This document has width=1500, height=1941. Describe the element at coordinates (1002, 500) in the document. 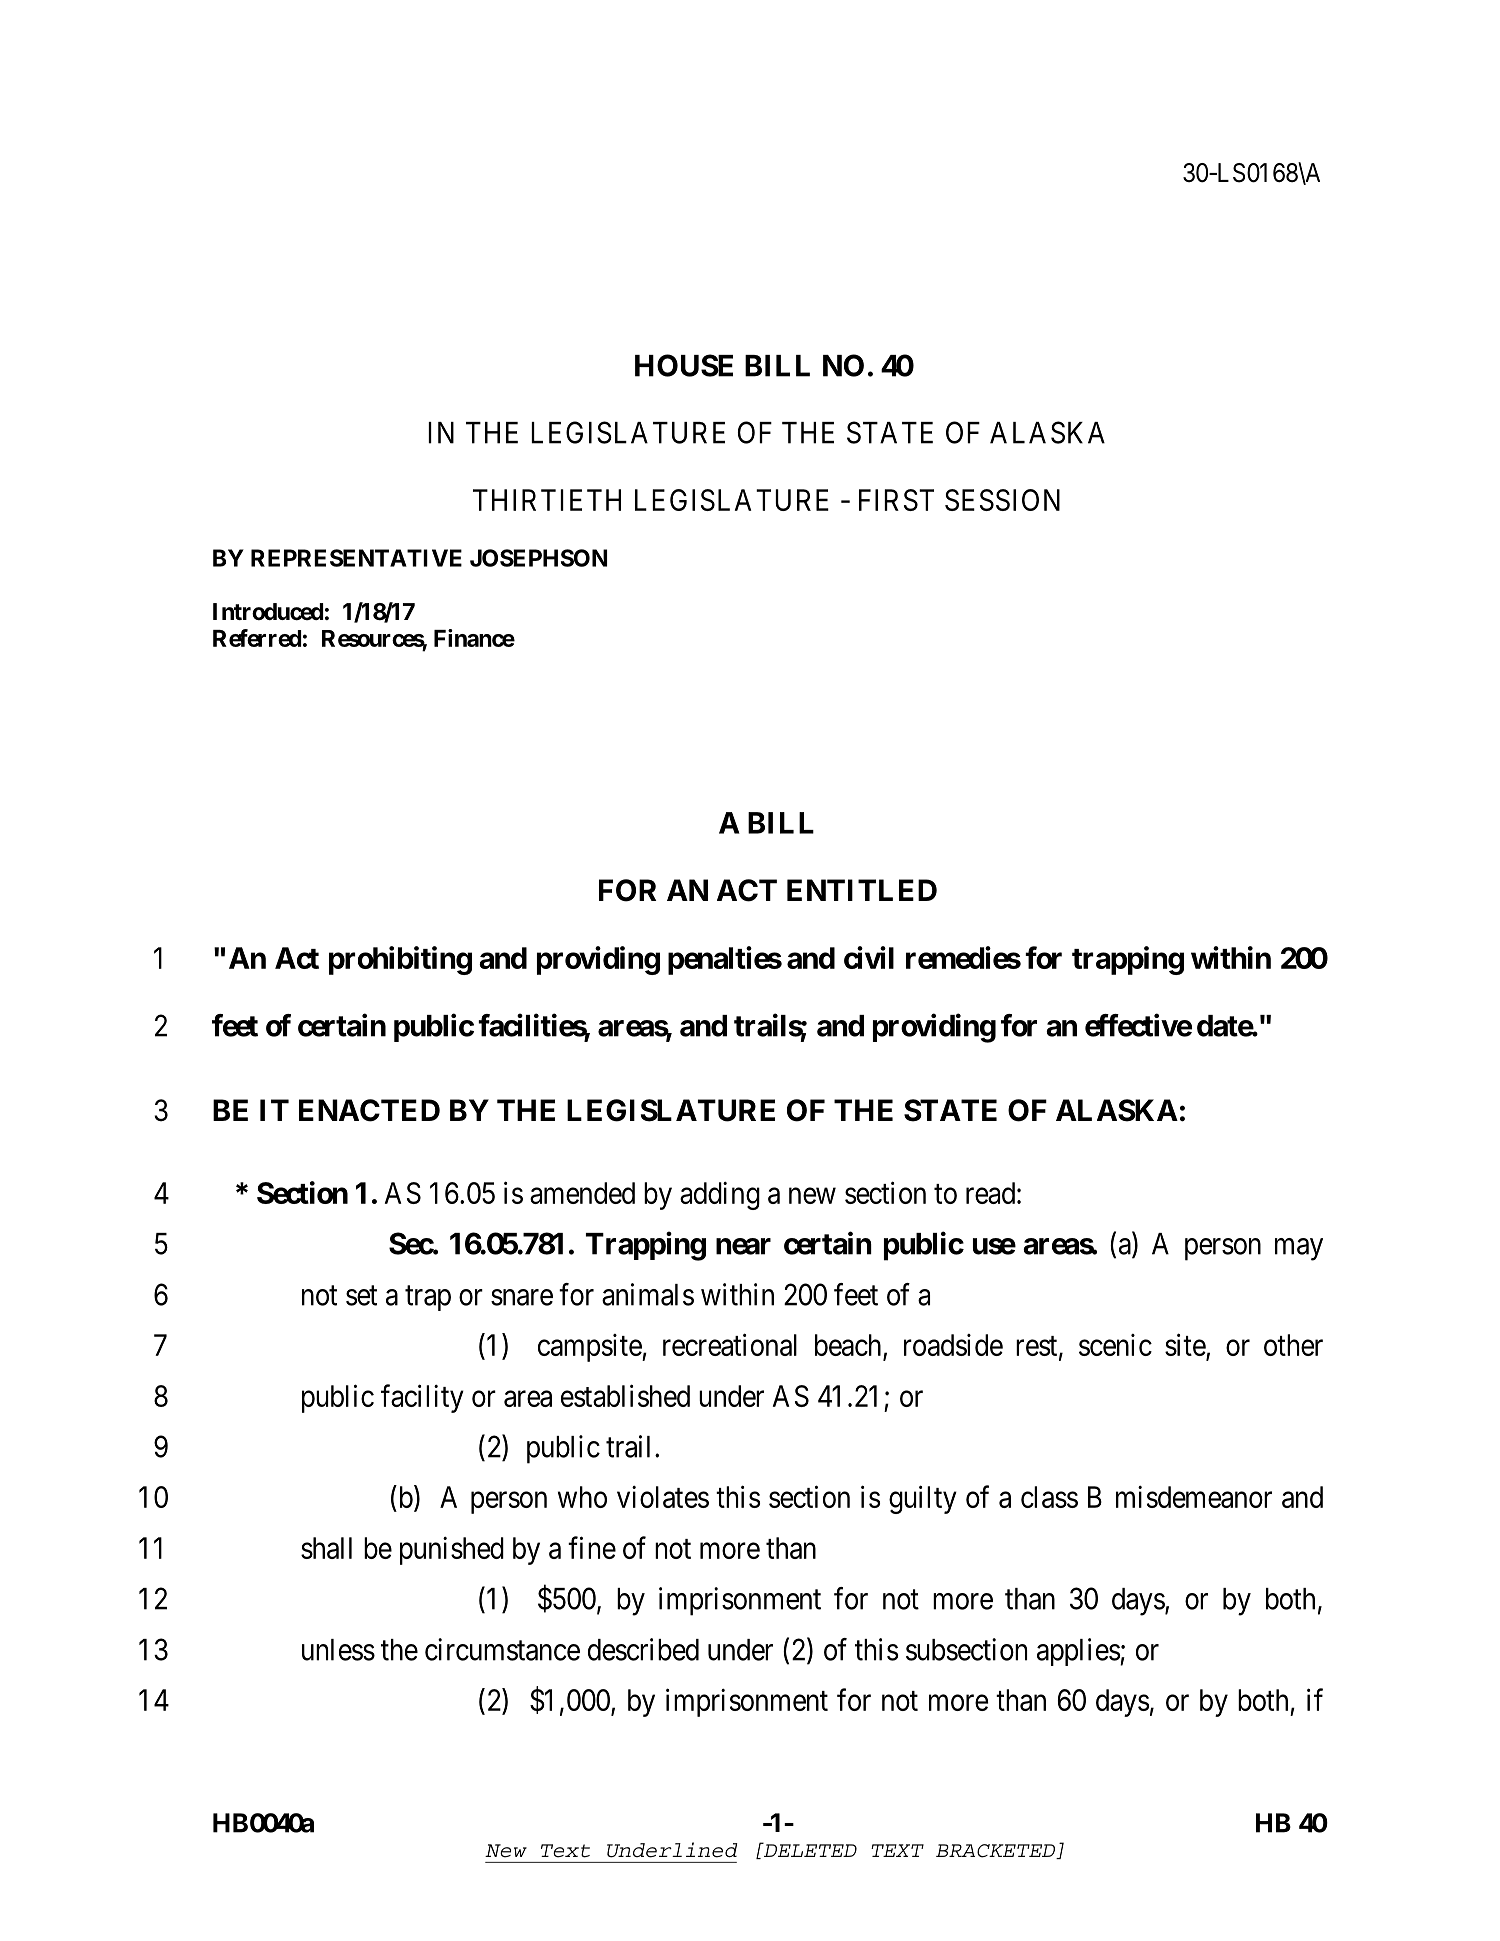

I see `SESSION` at that location.
